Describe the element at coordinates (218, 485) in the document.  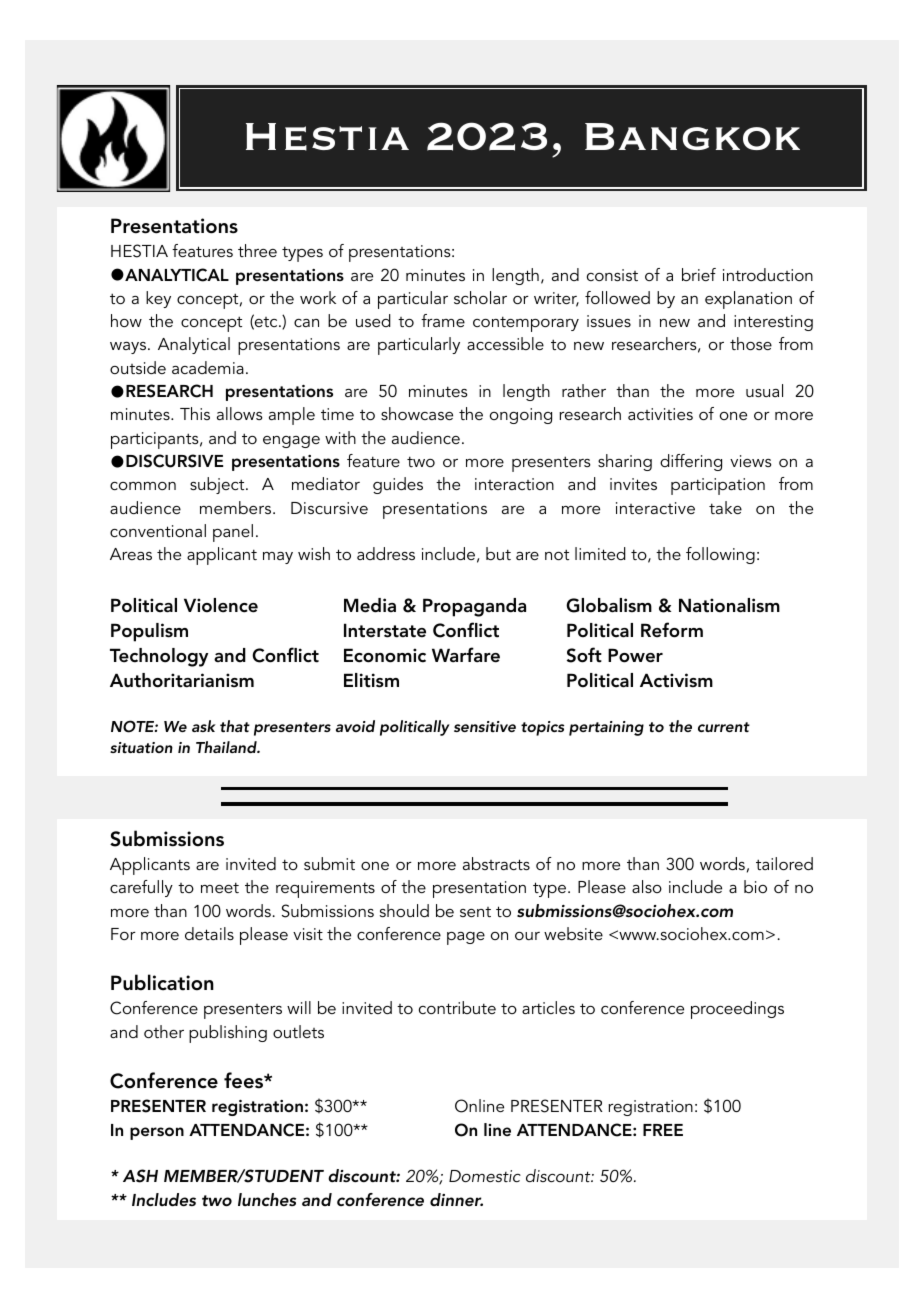
I see `subject` at that location.
